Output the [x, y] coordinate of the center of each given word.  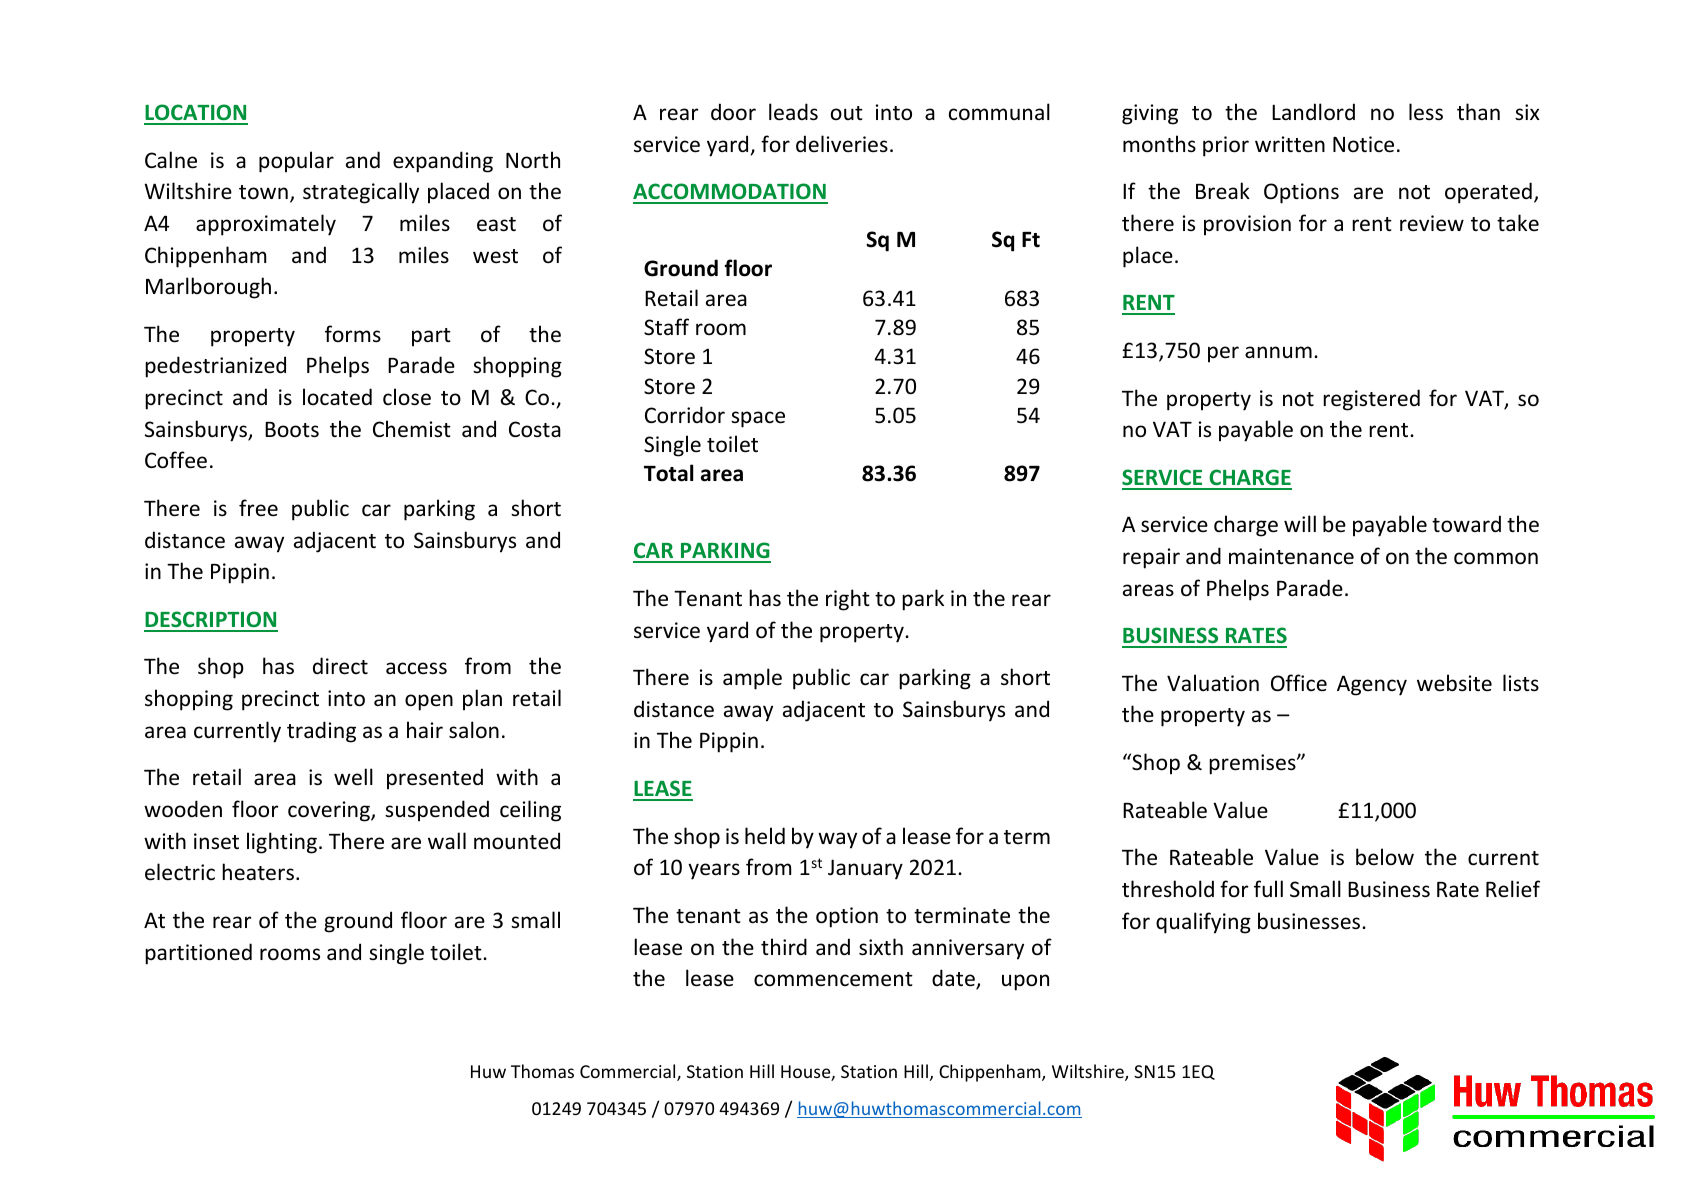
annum [1278, 352]
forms [353, 333]
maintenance [1291, 556]
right [848, 600]
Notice [1363, 144]
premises [1253, 764]
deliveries [842, 144]
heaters [258, 872]
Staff [666, 327]
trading [321, 732]
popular [296, 162]
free [258, 507]
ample [752, 679]
